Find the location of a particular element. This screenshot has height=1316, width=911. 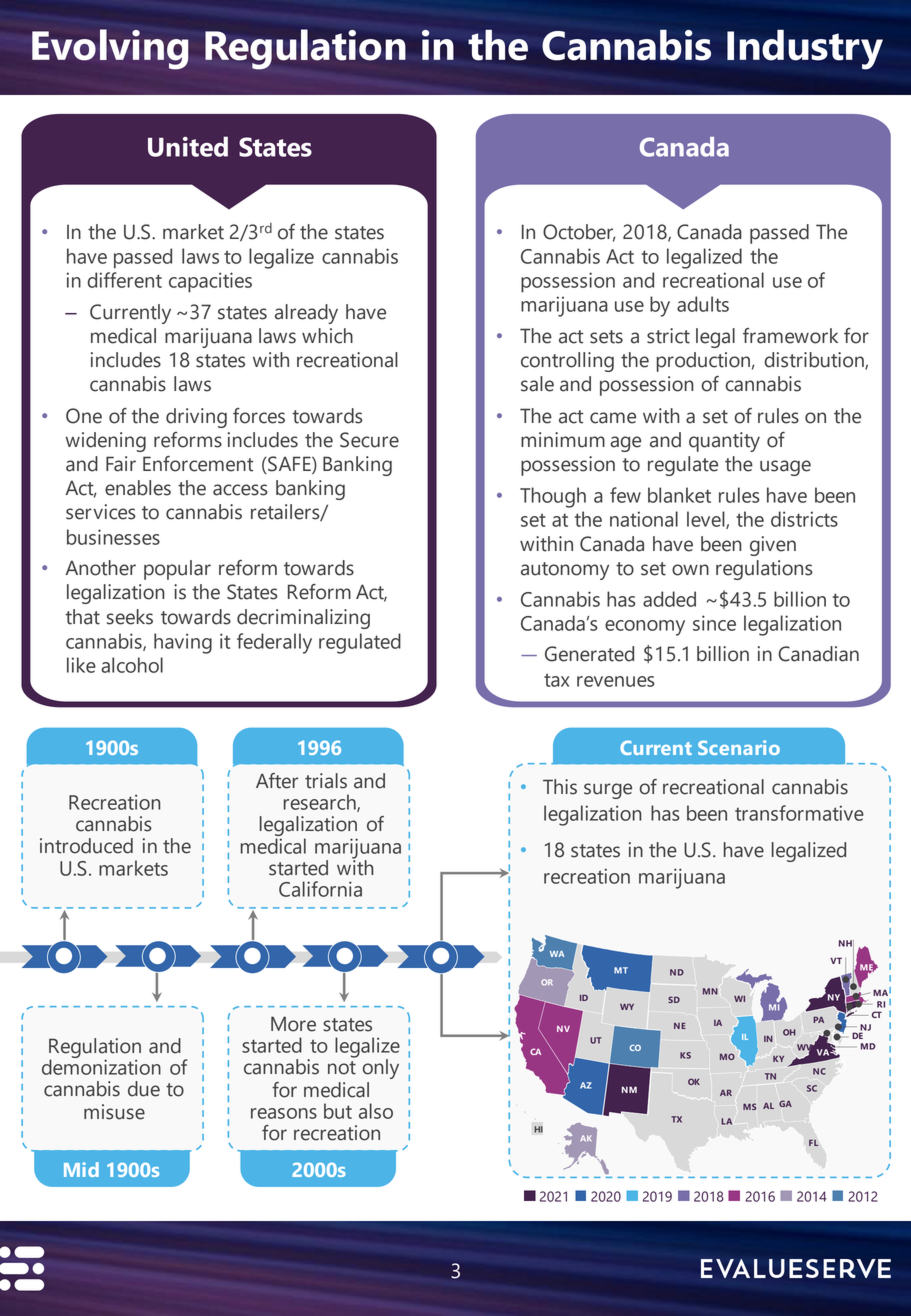

which is located at coordinates (327, 336).
